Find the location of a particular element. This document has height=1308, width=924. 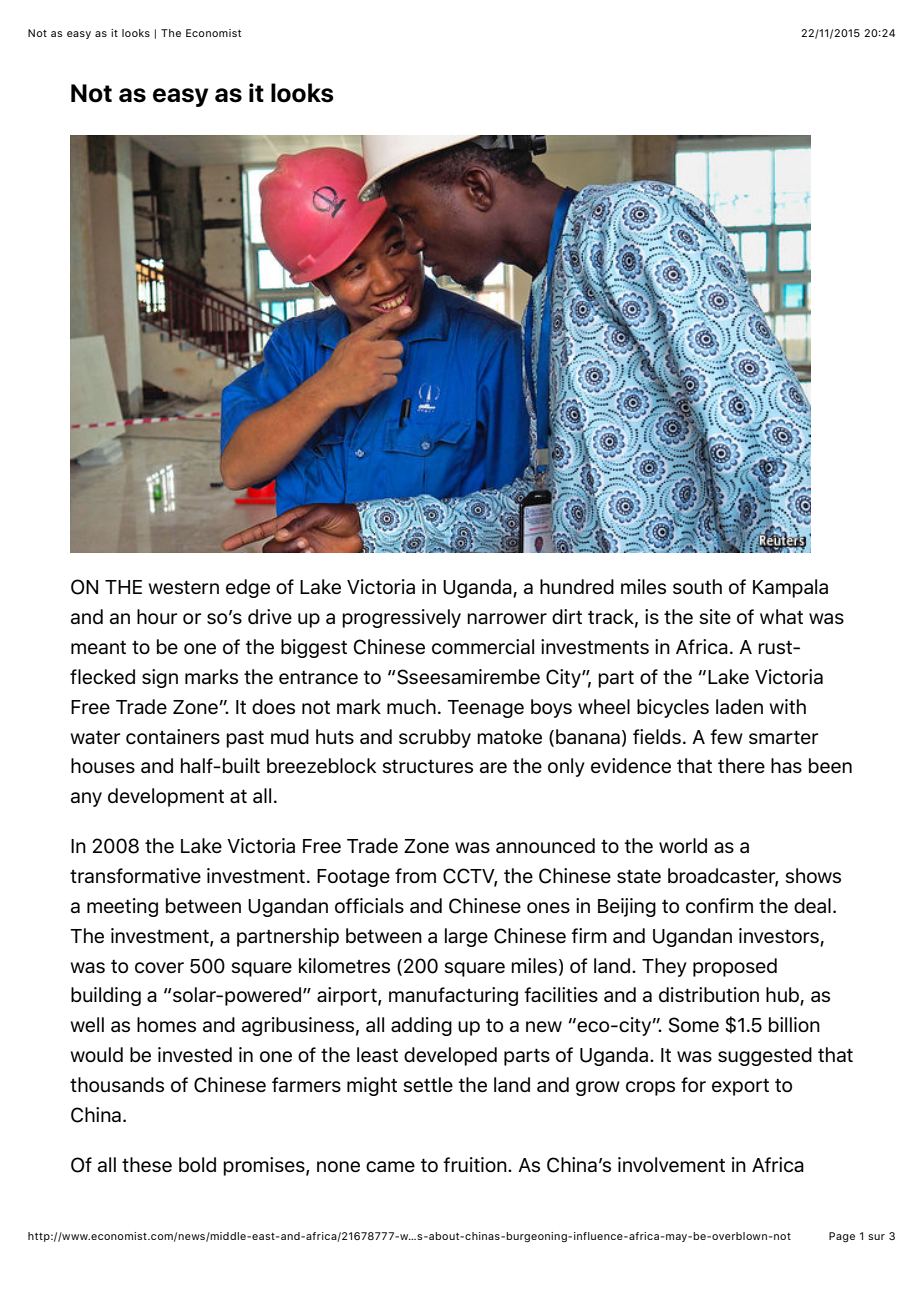

Page is located at coordinates (842, 1237).
